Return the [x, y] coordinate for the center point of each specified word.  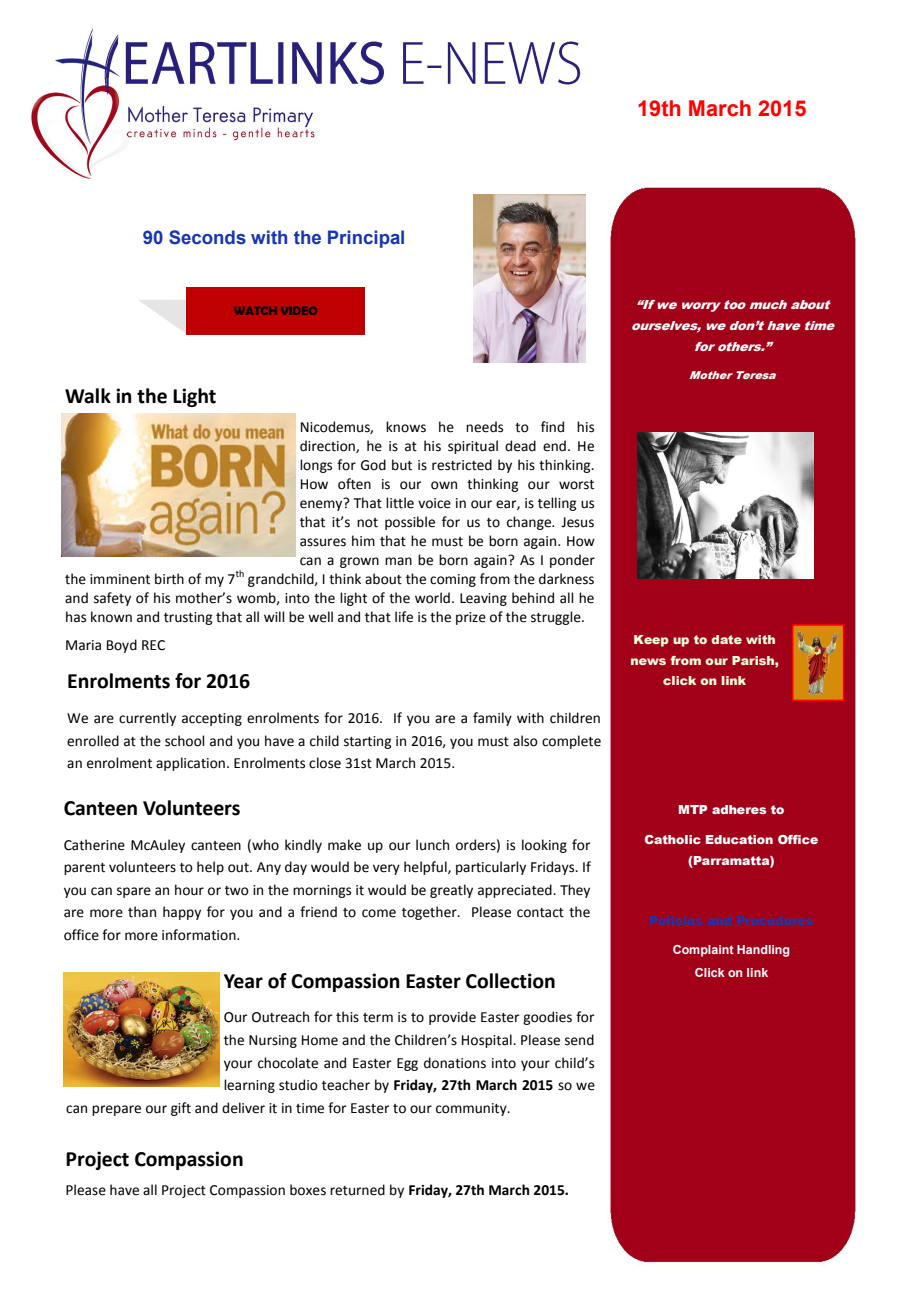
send [579, 1040]
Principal [366, 239]
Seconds [207, 237]
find [552, 427]
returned [357, 1190]
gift [181, 1109]
